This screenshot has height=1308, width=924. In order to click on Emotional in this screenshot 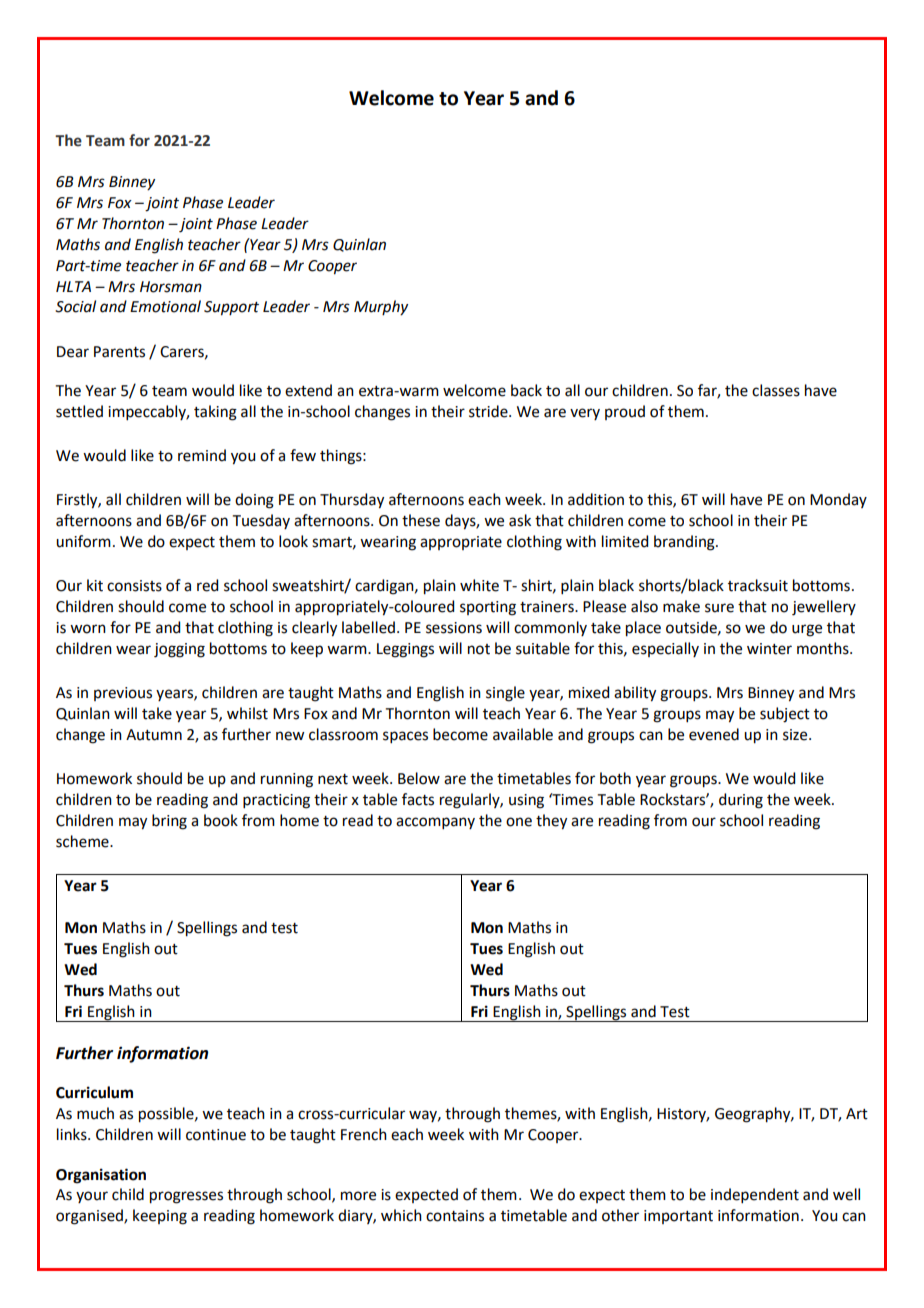, I will do `click(165, 306)`.
